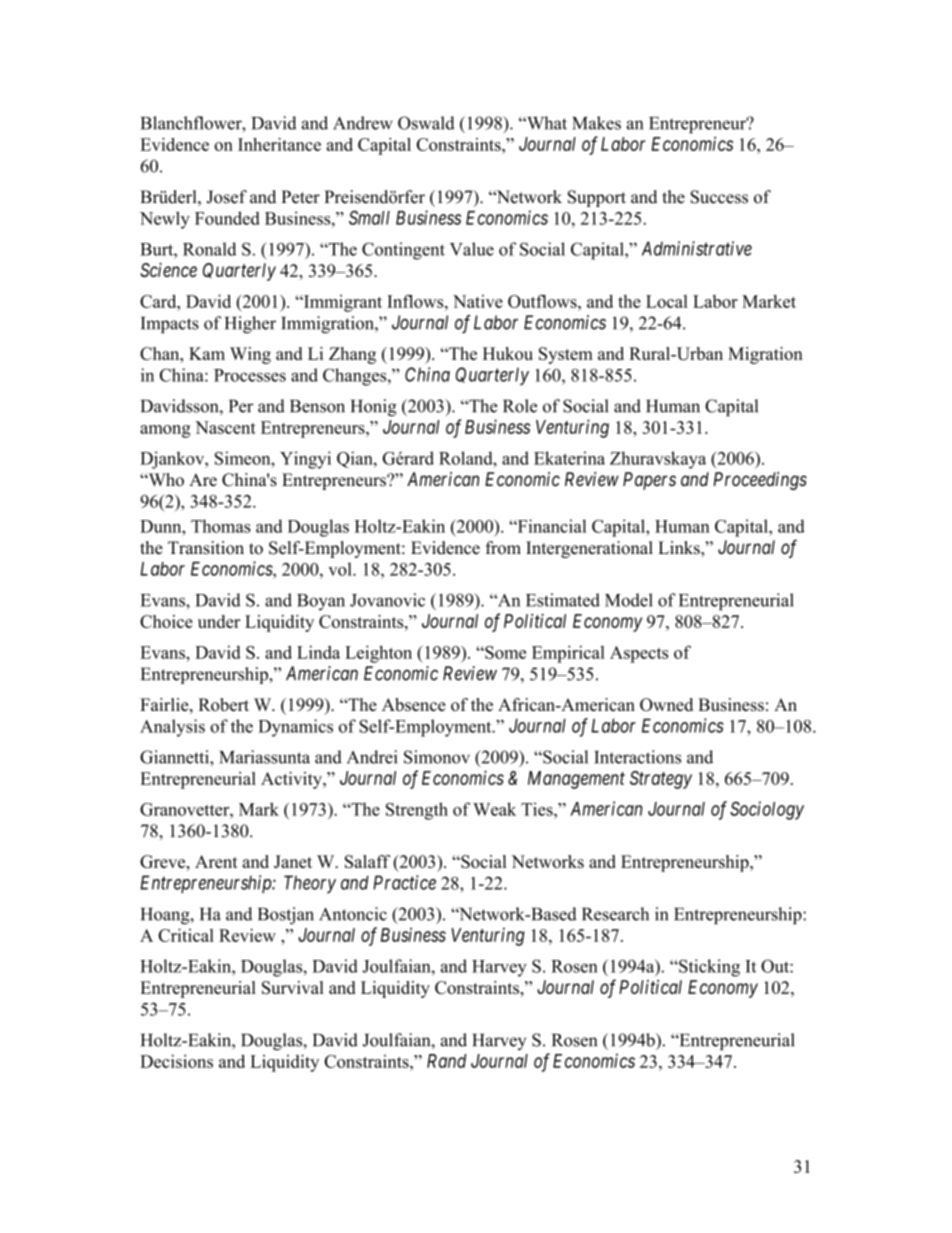 This page has width=952, height=1233. I want to click on Model, so click(629, 600).
